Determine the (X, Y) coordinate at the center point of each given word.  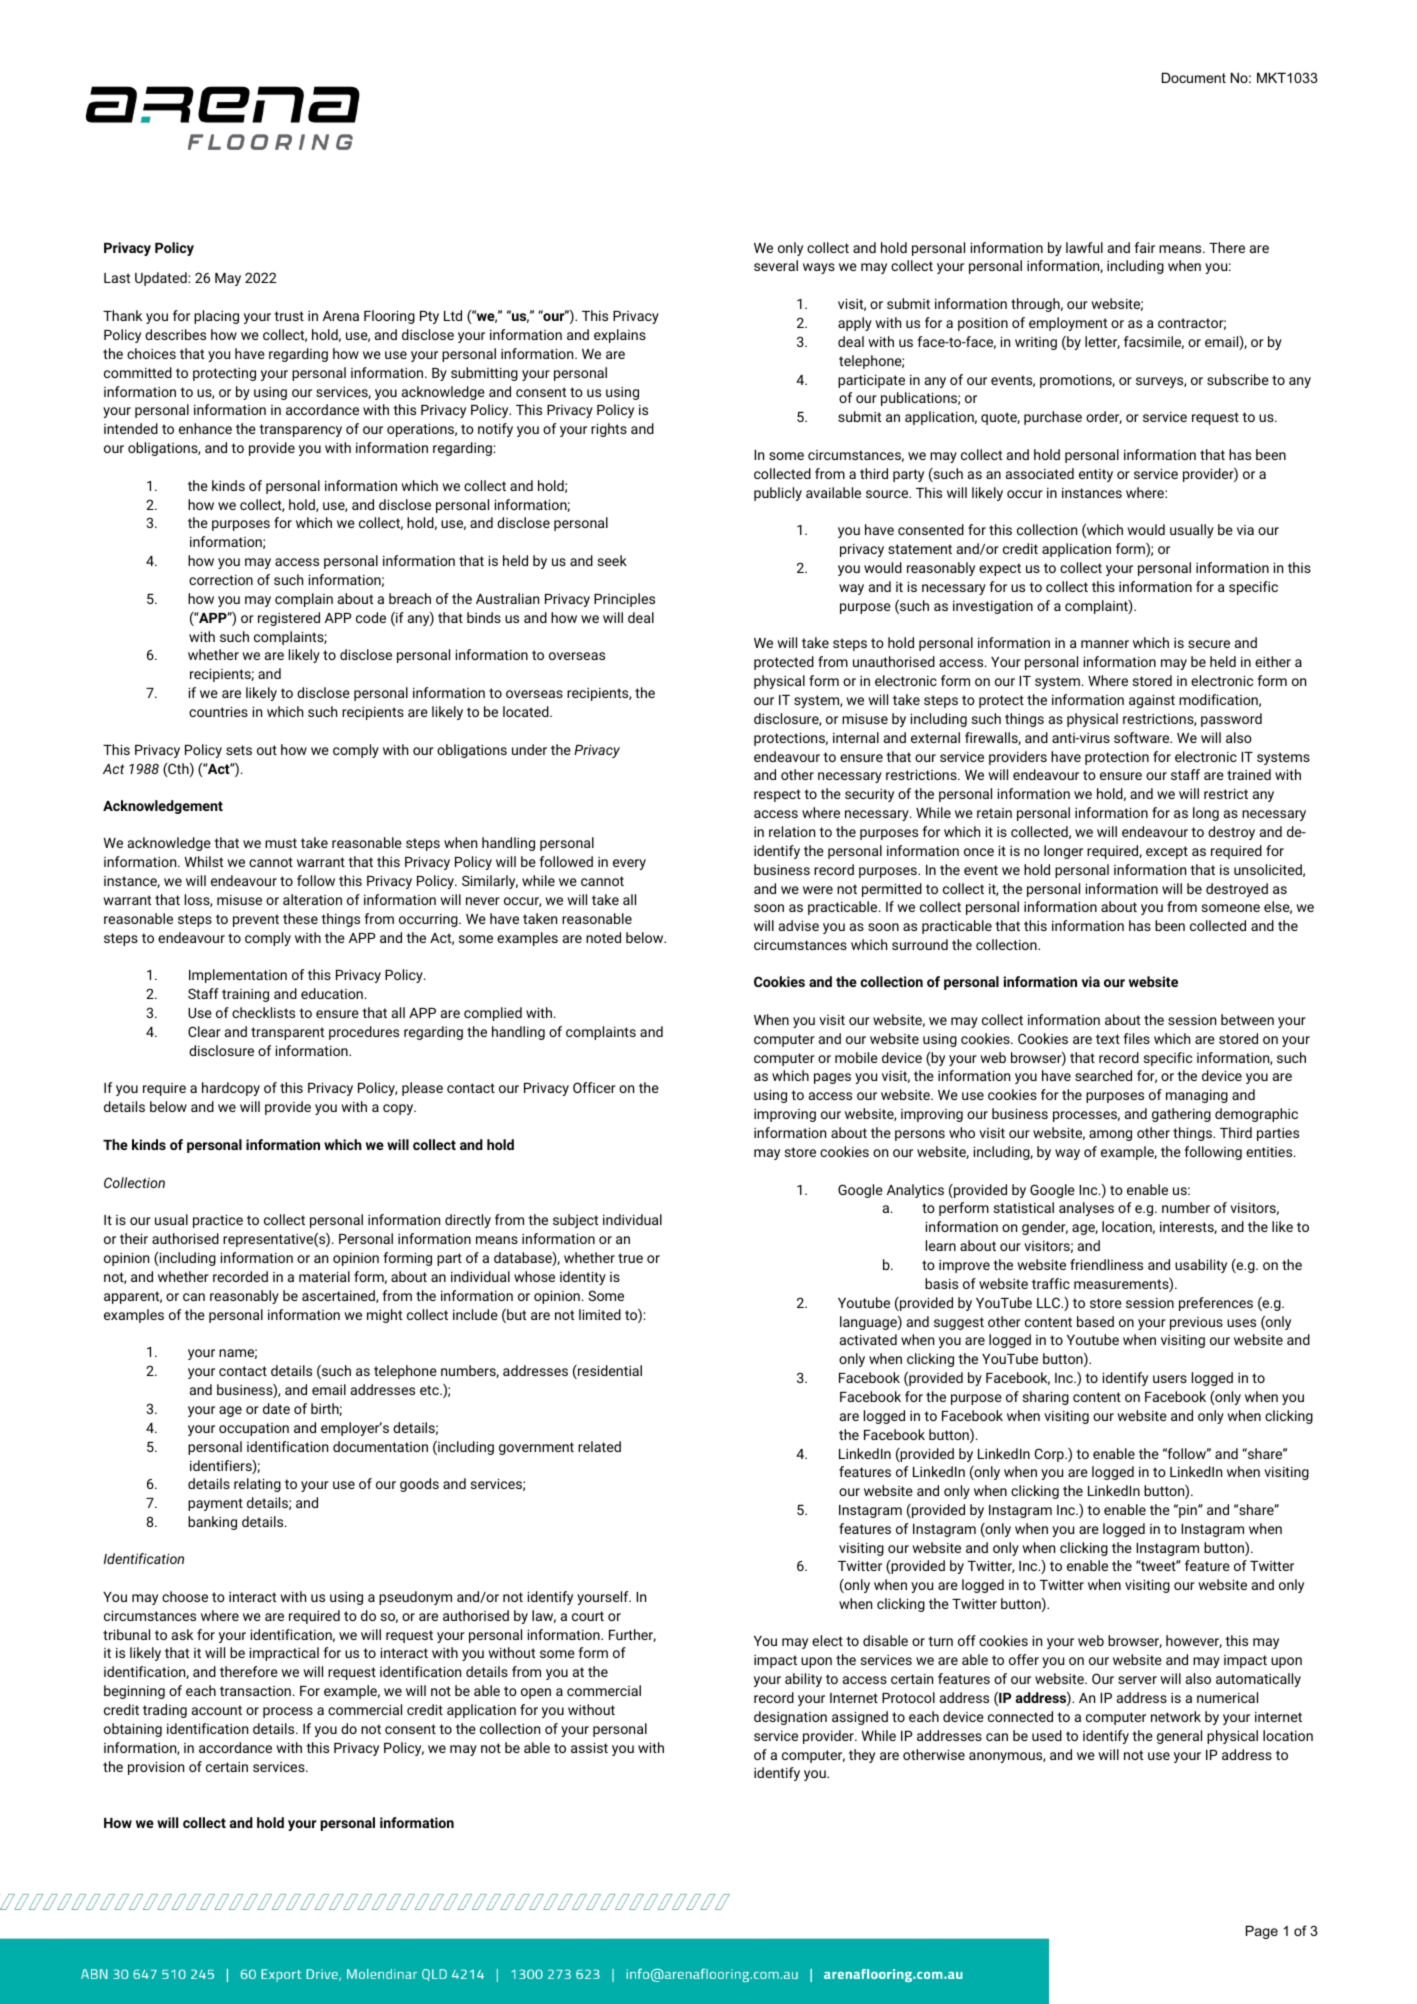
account (217, 1710)
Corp (1050, 1455)
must (281, 843)
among (1110, 1135)
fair (1145, 247)
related (599, 1446)
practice (218, 1221)
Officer (594, 1087)
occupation (254, 1429)
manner (1105, 644)
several (776, 265)
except (1167, 852)
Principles (624, 600)
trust (289, 316)
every (629, 864)
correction (221, 580)
